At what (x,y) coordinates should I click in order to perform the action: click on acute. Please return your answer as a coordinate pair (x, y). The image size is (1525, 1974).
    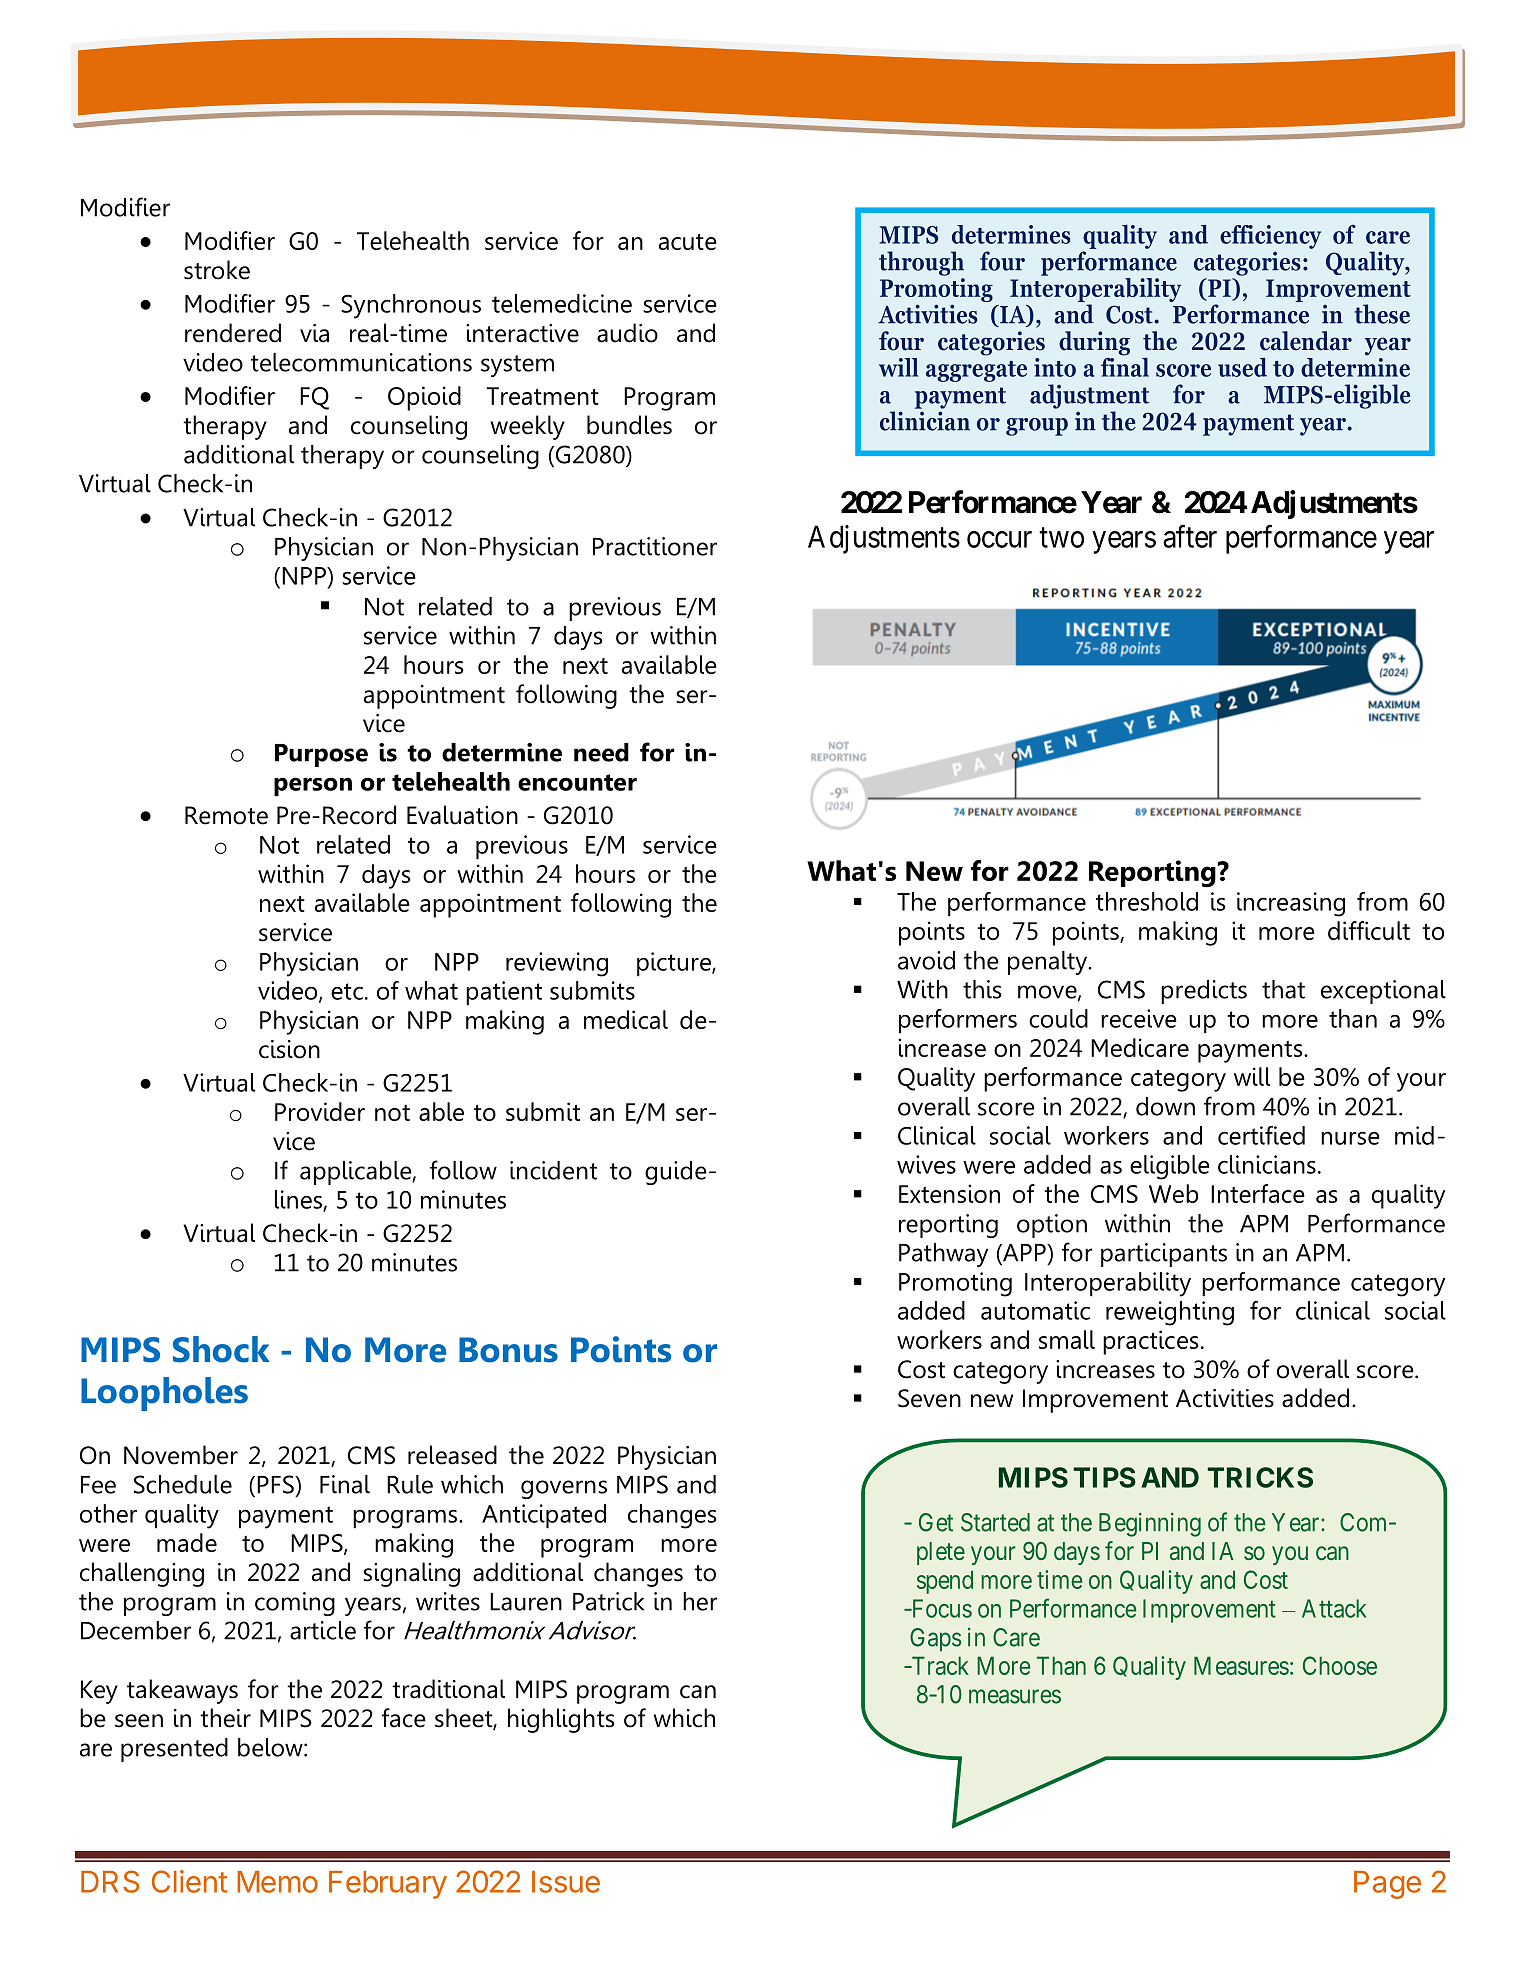
    Looking at the image, I should click on (688, 242).
